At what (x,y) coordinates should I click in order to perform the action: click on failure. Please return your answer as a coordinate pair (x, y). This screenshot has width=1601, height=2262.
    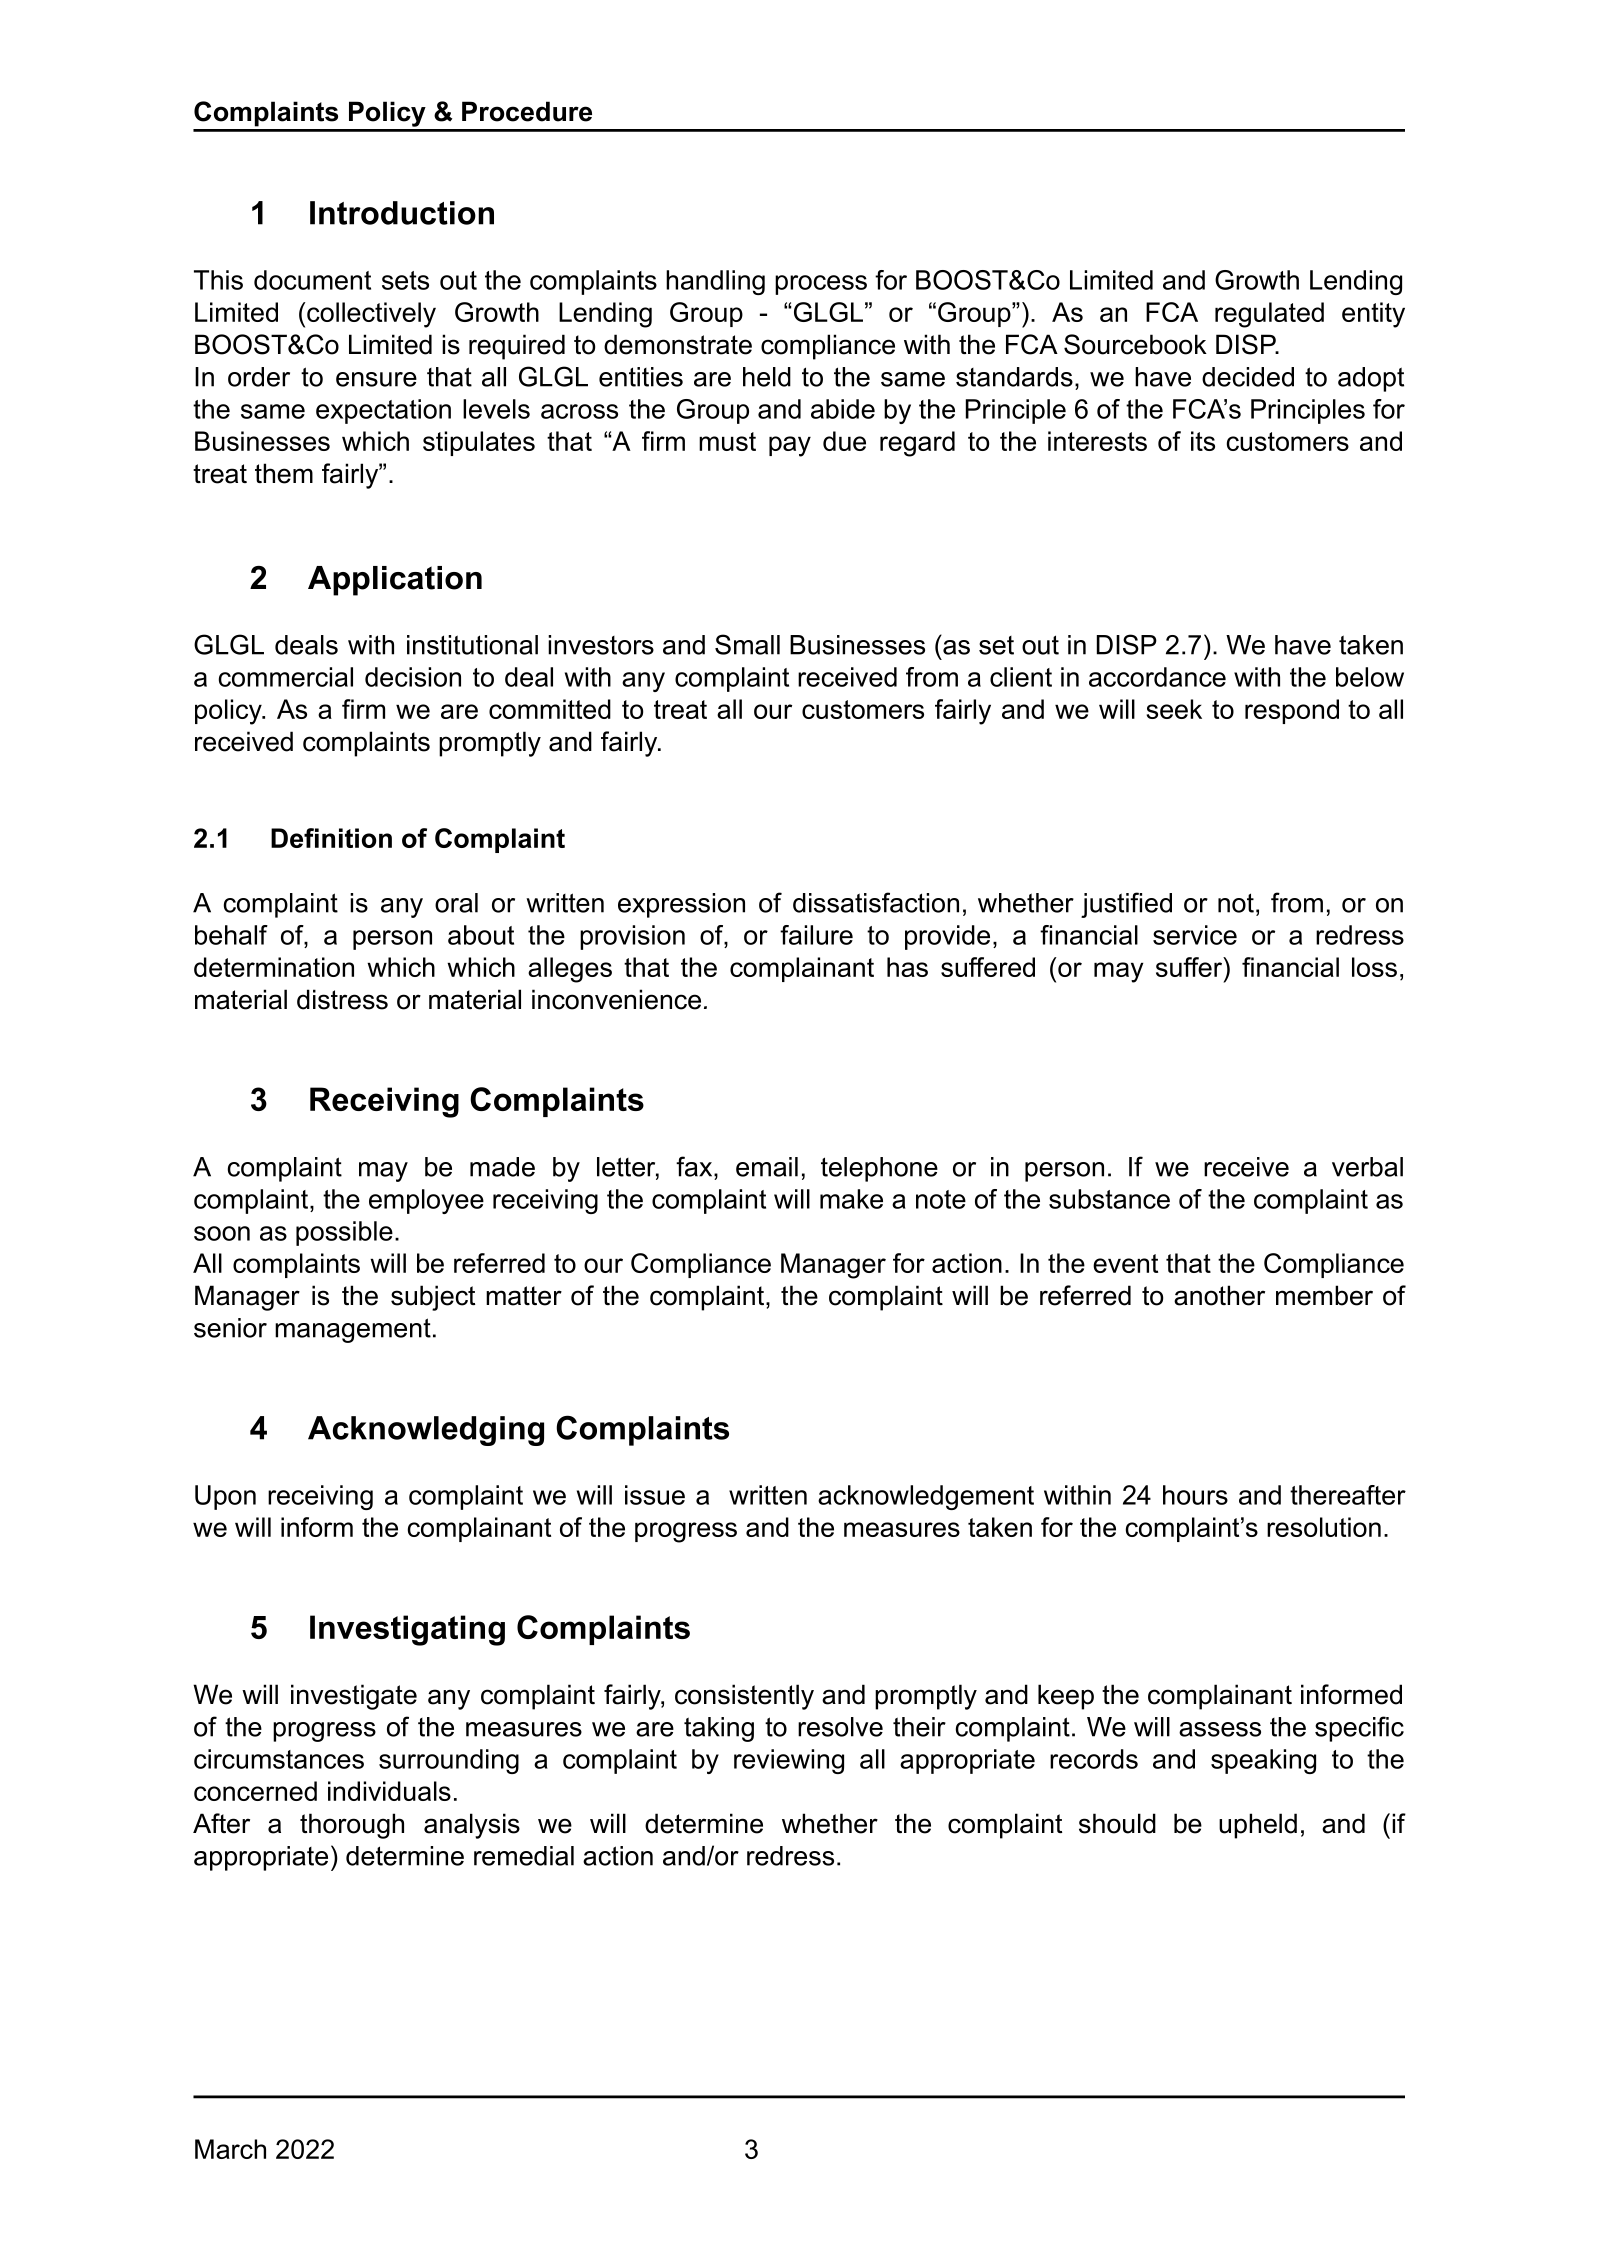
    Looking at the image, I should click on (816, 935).
